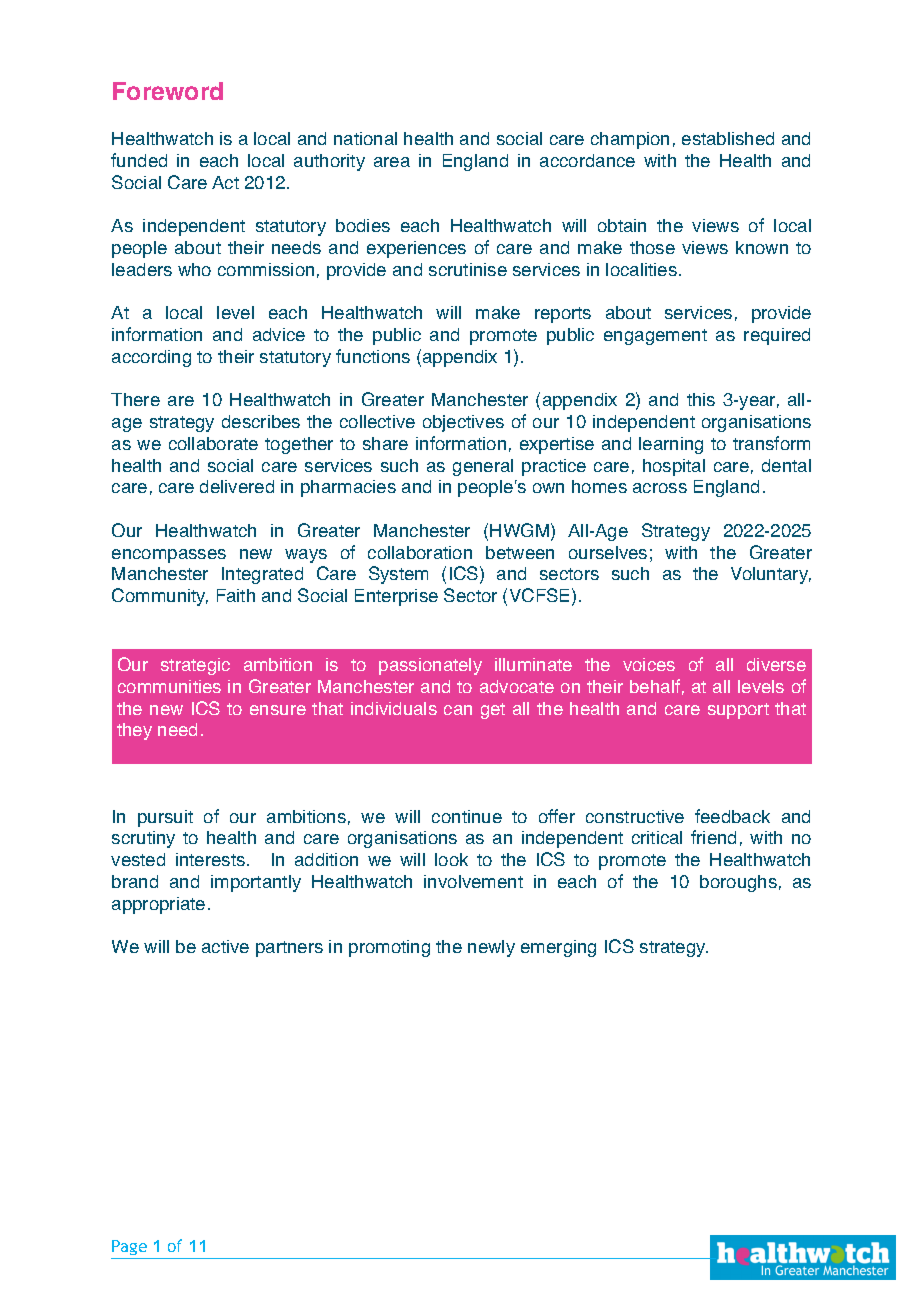 The height and width of the page is (1308, 924). Describe the element at coordinates (392, 162) in the page. I see `area` at that location.
